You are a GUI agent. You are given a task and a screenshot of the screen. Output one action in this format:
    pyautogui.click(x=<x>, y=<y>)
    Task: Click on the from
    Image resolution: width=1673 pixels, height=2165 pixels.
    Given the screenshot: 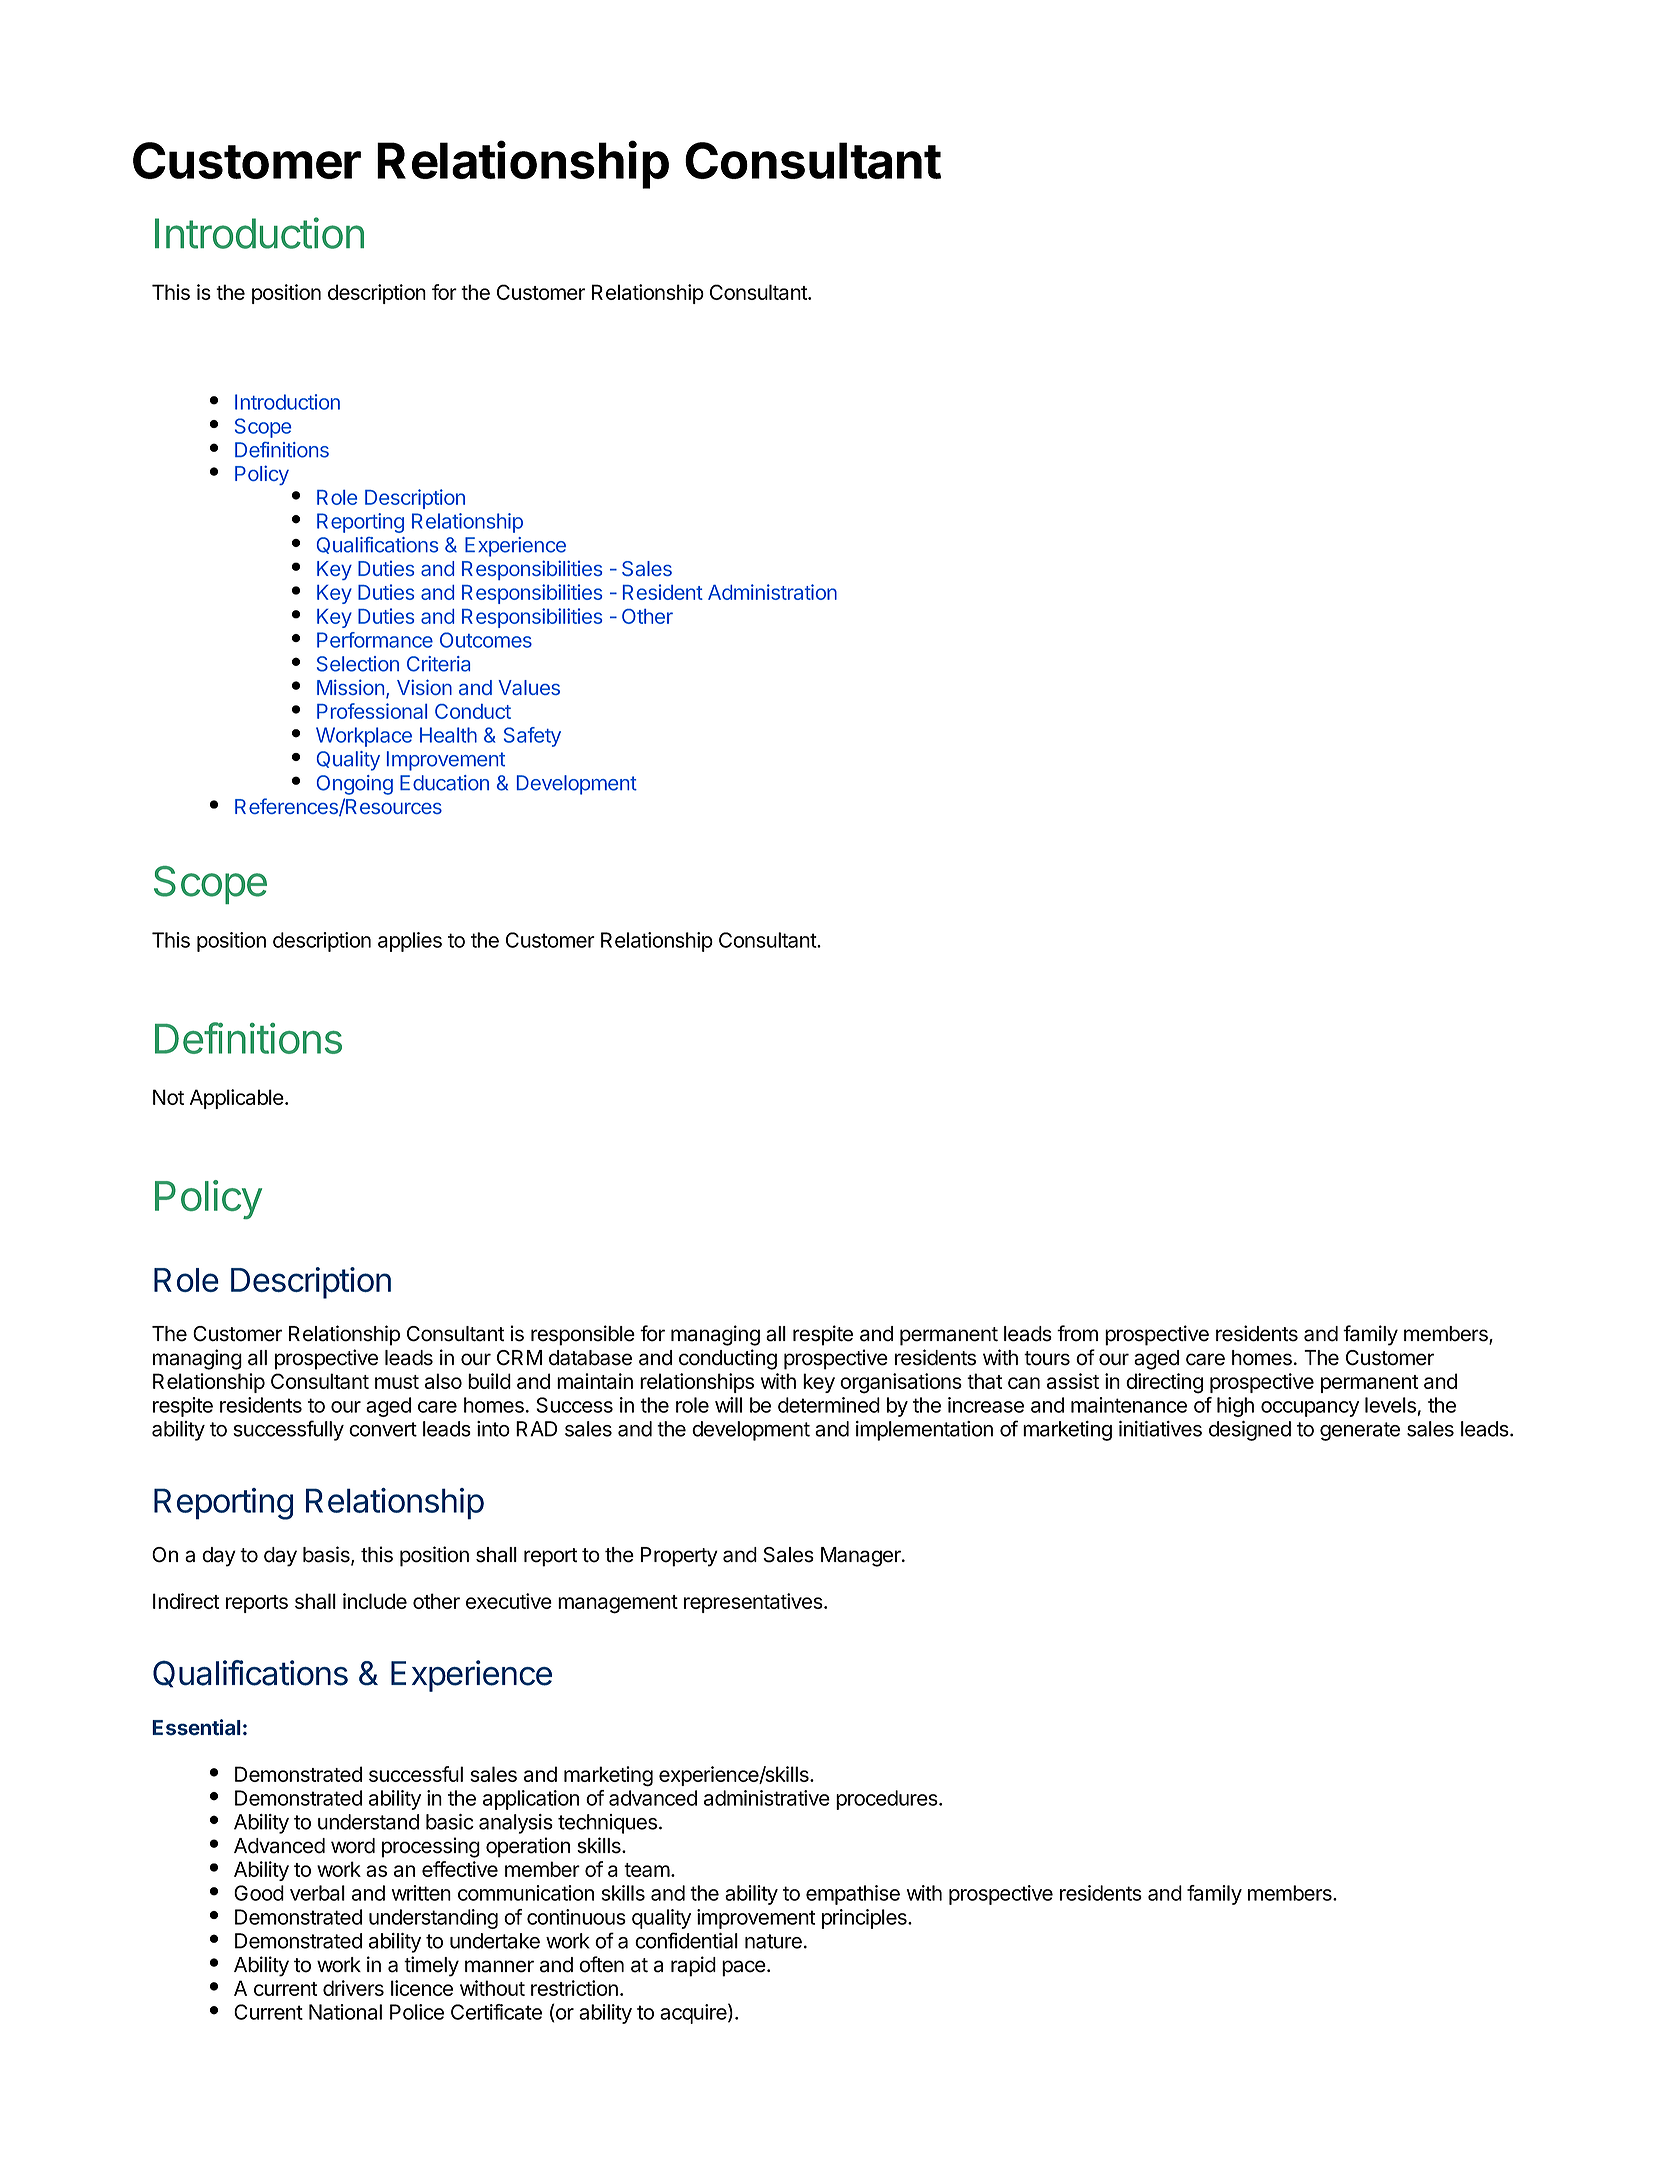 What is the action you would take?
    pyautogui.click(x=1077, y=1333)
